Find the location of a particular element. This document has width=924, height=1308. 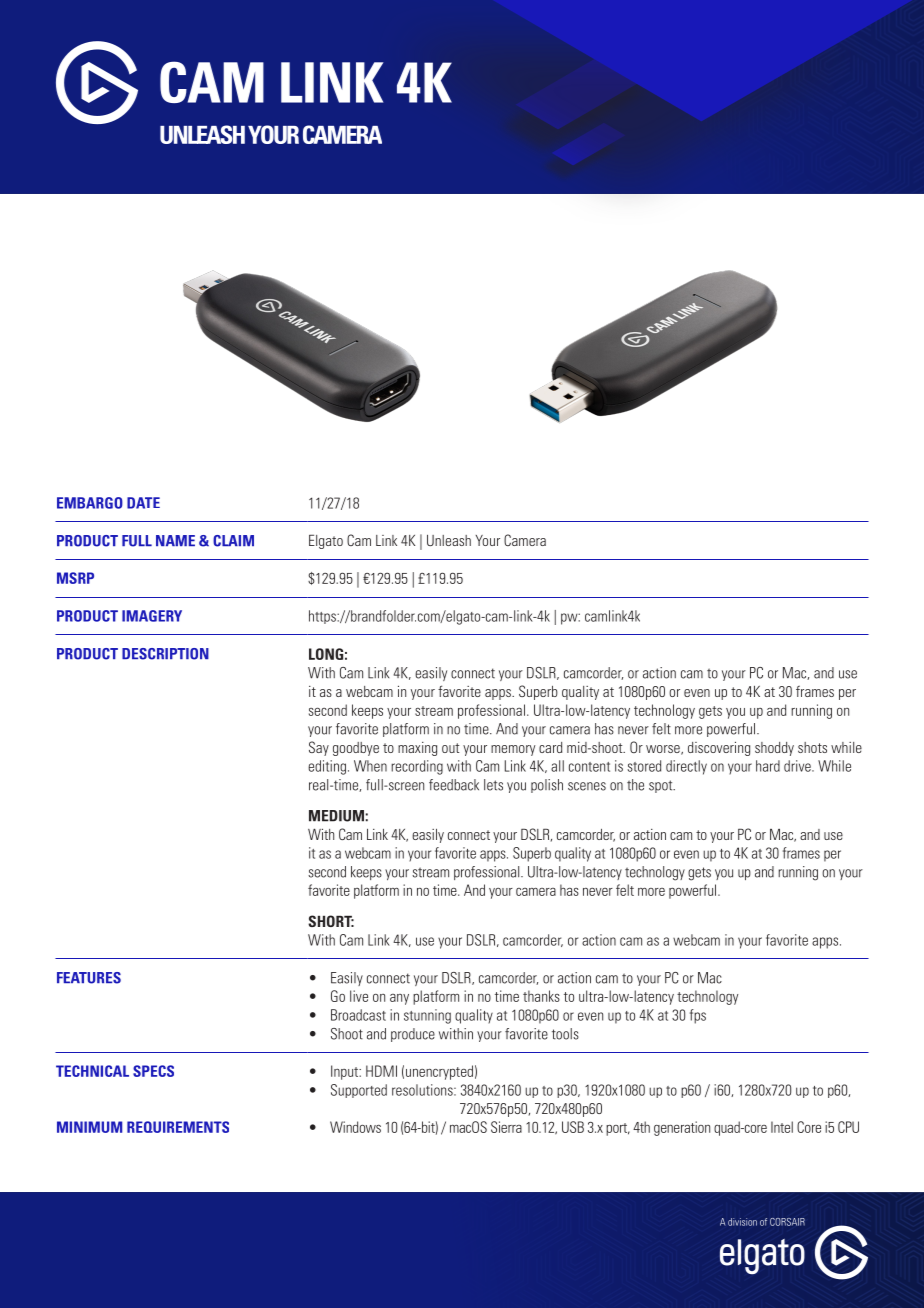

REQUIREMENTS is located at coordinates (178, 1127).
